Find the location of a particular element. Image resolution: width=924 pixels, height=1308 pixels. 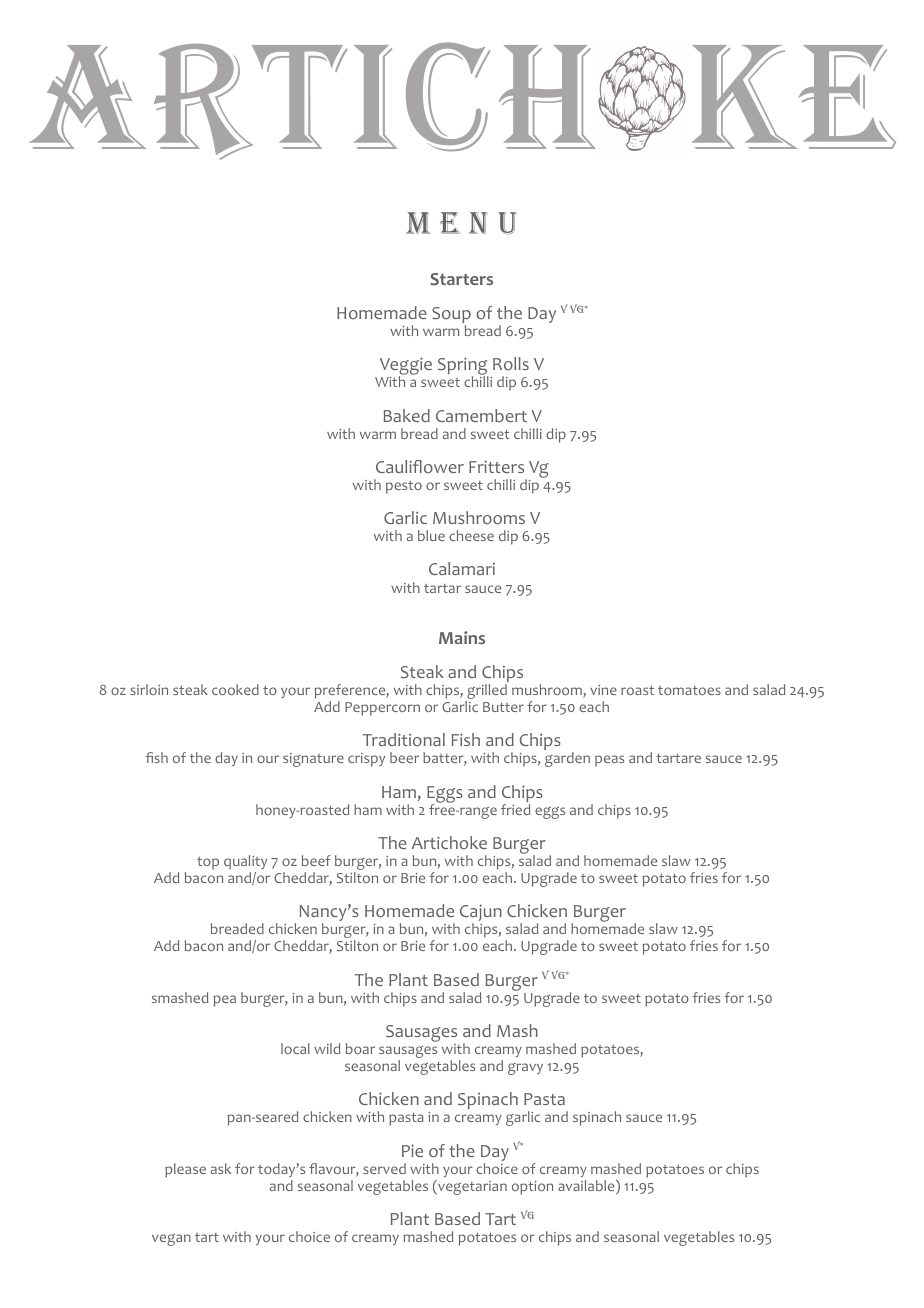

MENU is located at coordinates (461, 223).
